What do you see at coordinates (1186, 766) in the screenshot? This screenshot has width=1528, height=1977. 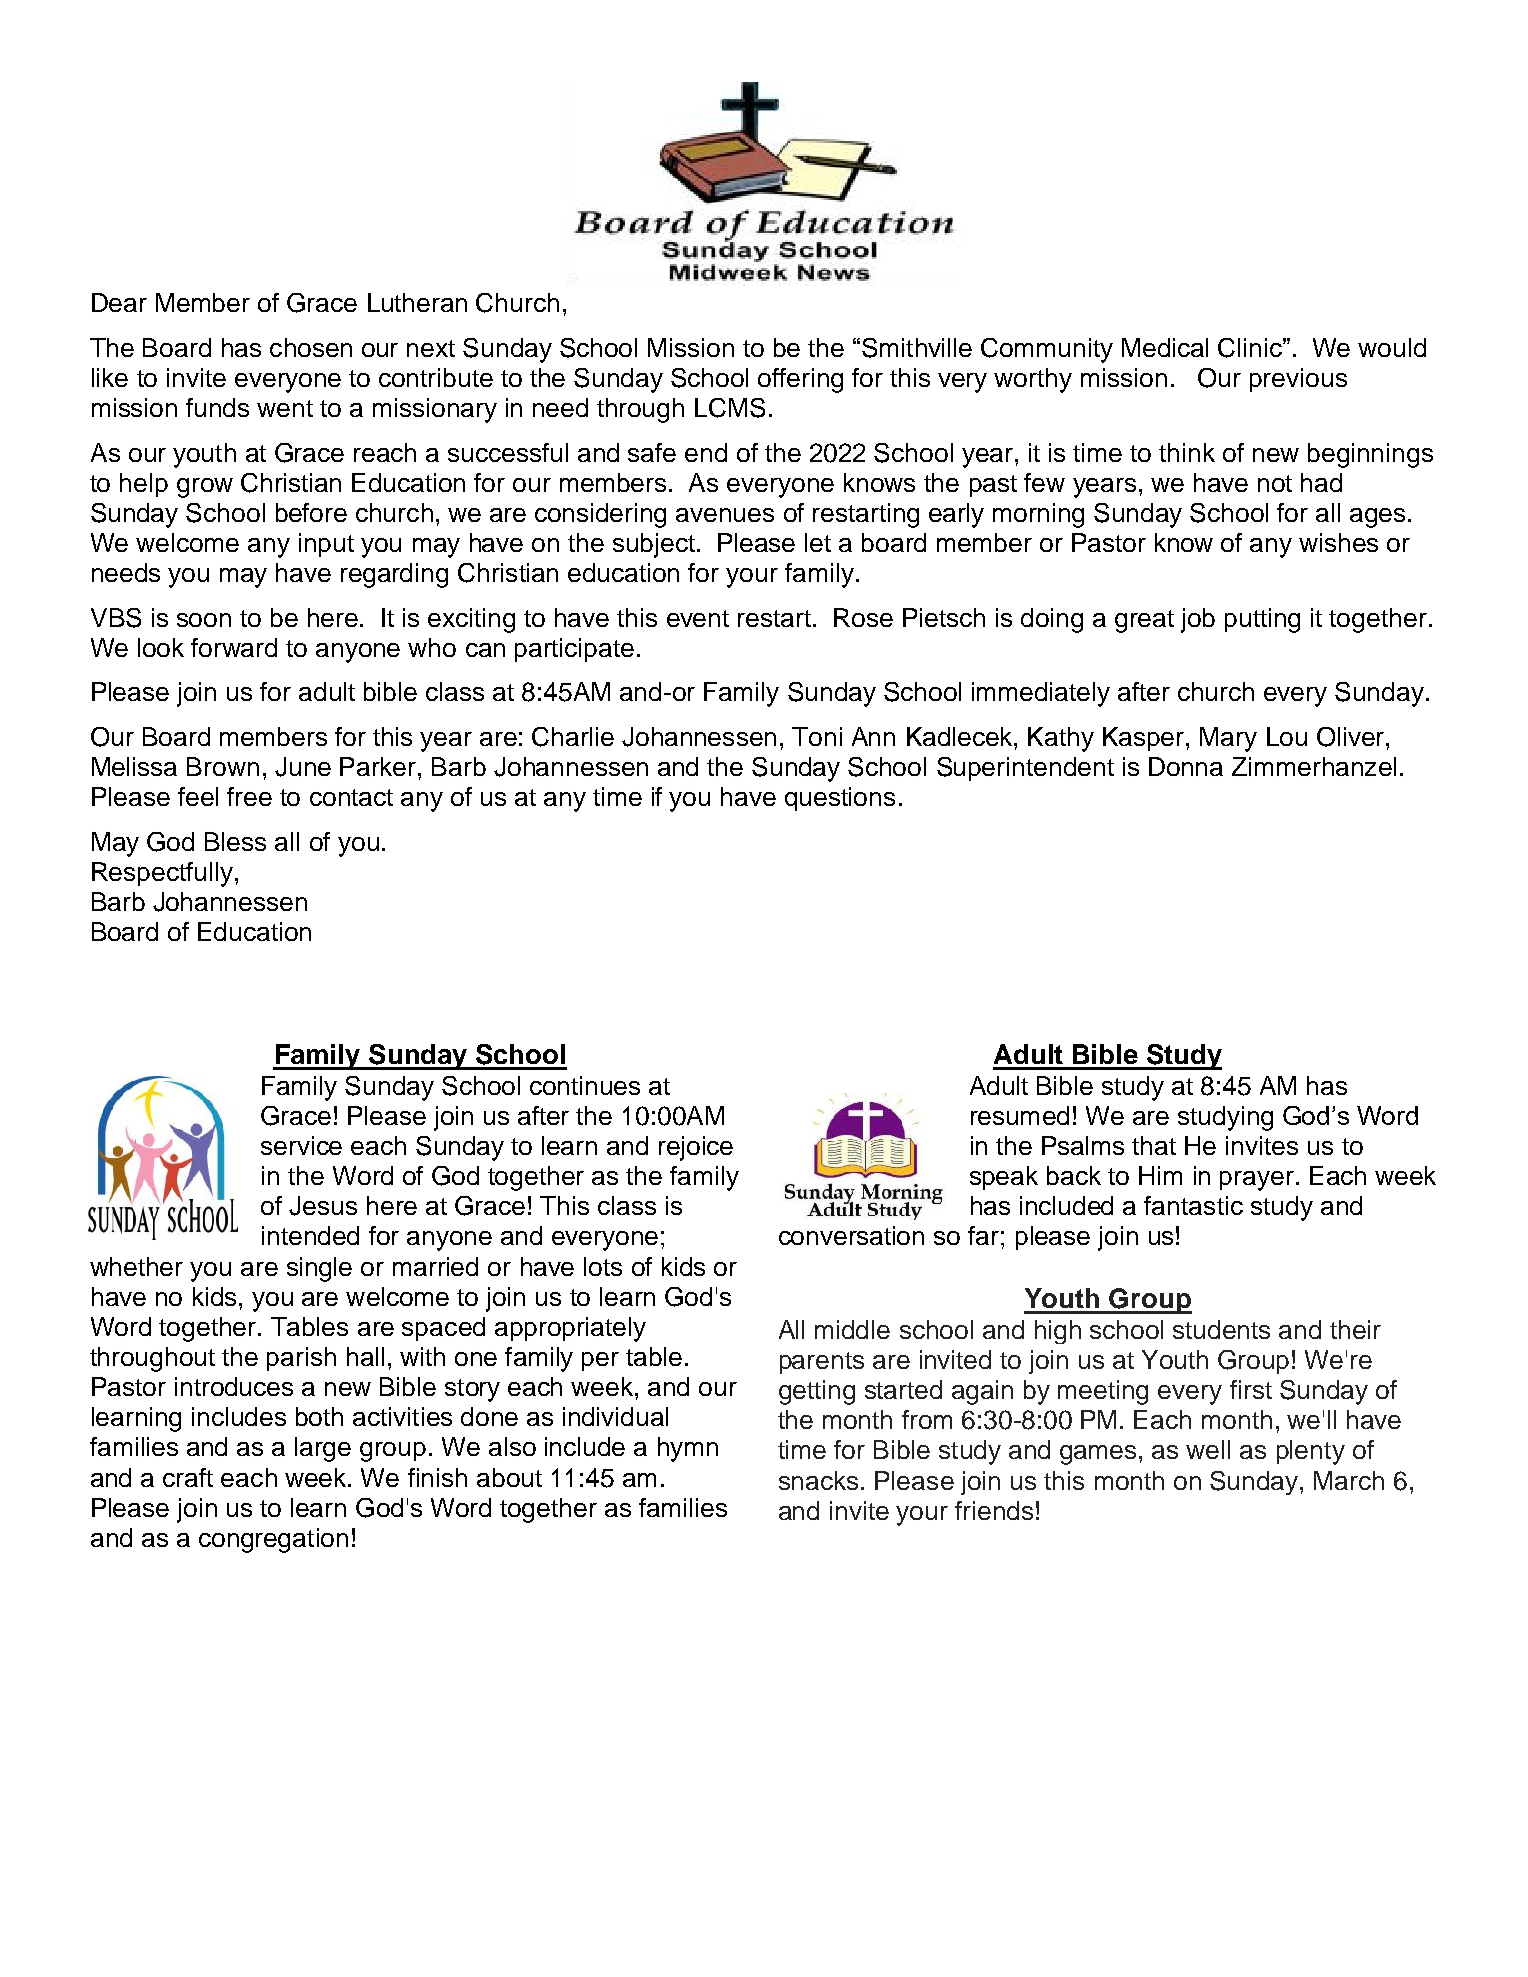 I see `Donna` at bounding box center [1186, 766].
